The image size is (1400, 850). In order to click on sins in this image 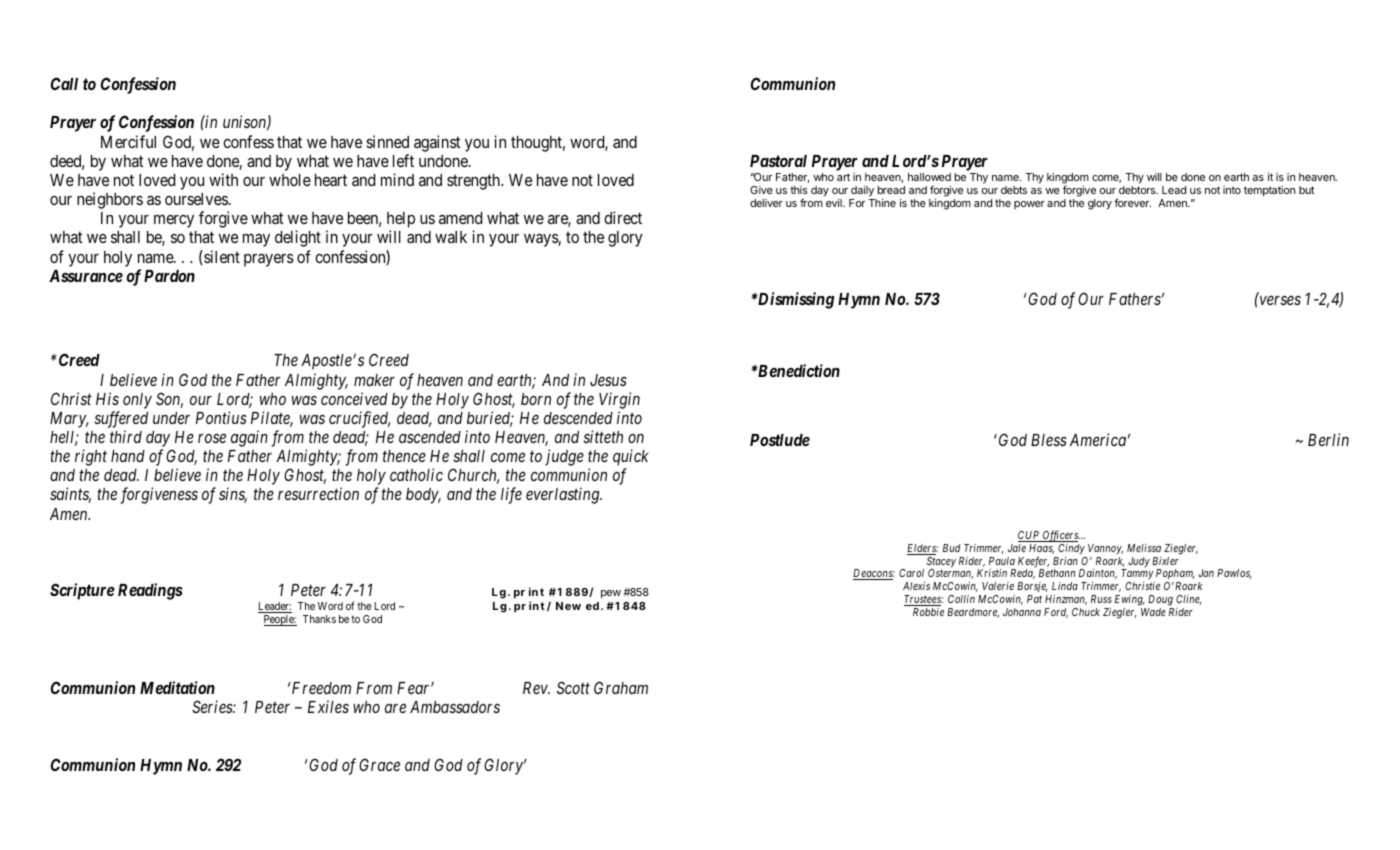, I will do `click(233, 495)`.
